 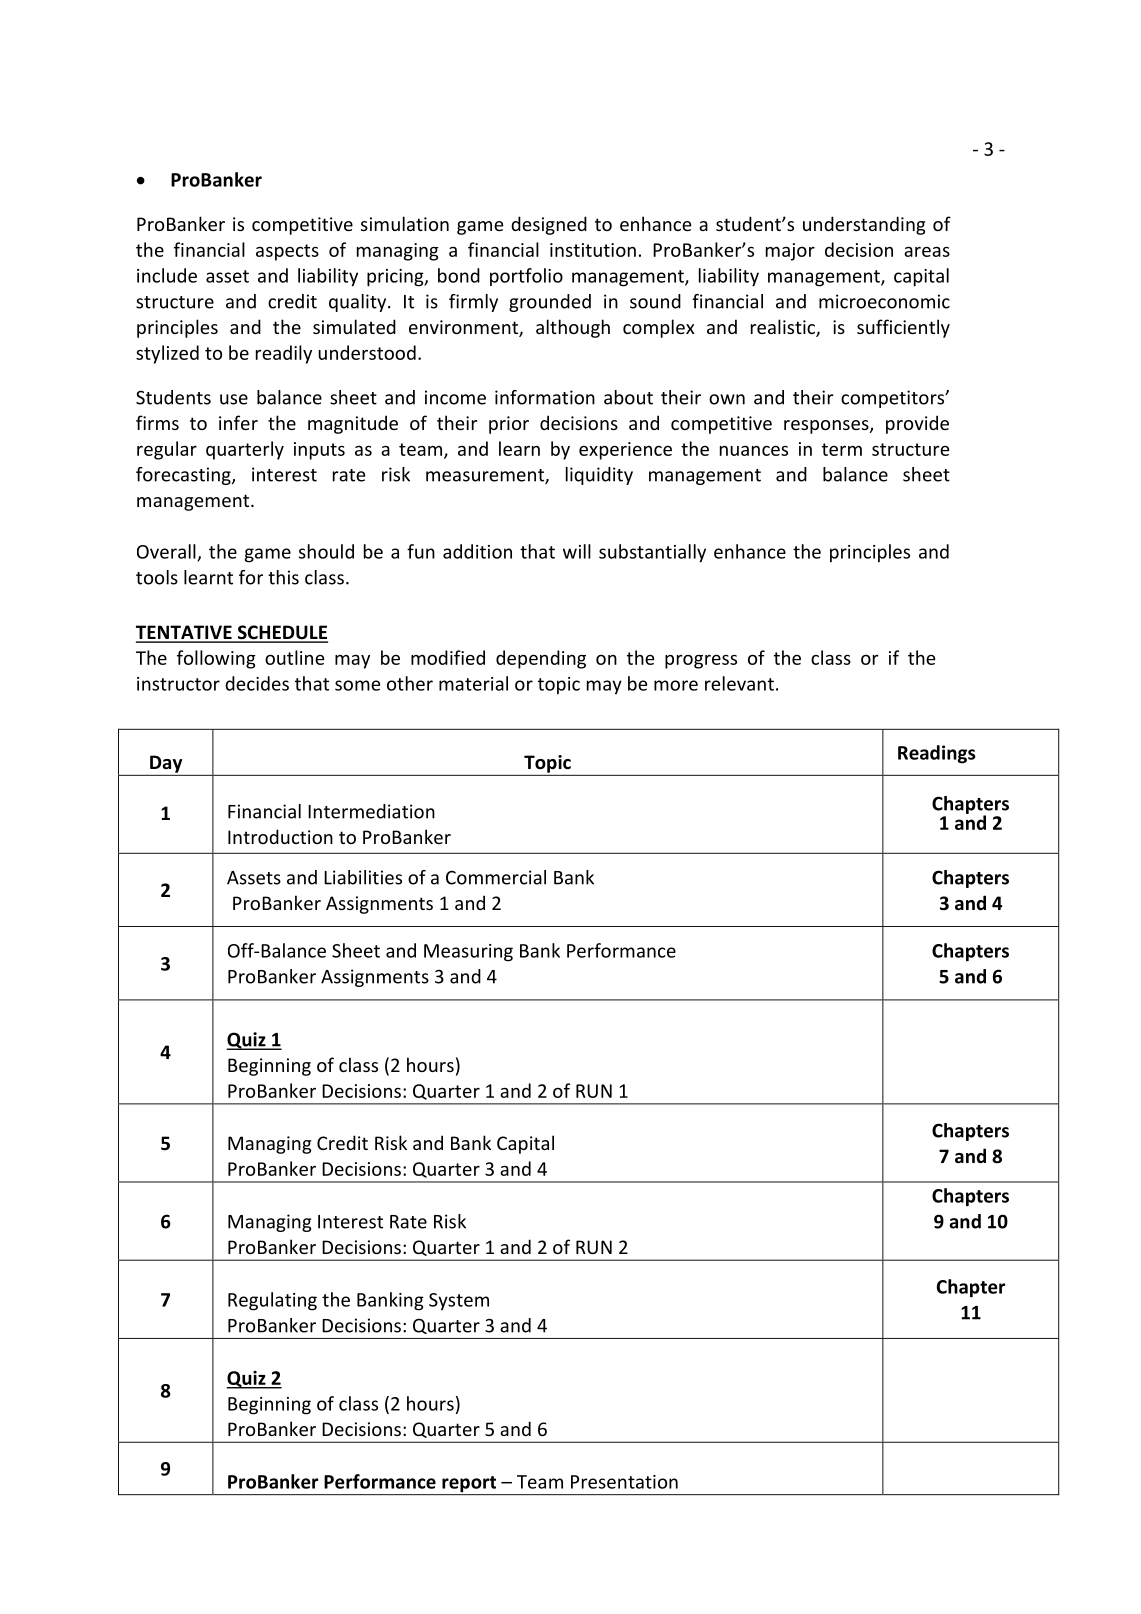 I want to click on depending, so click(x=541, y=659).
